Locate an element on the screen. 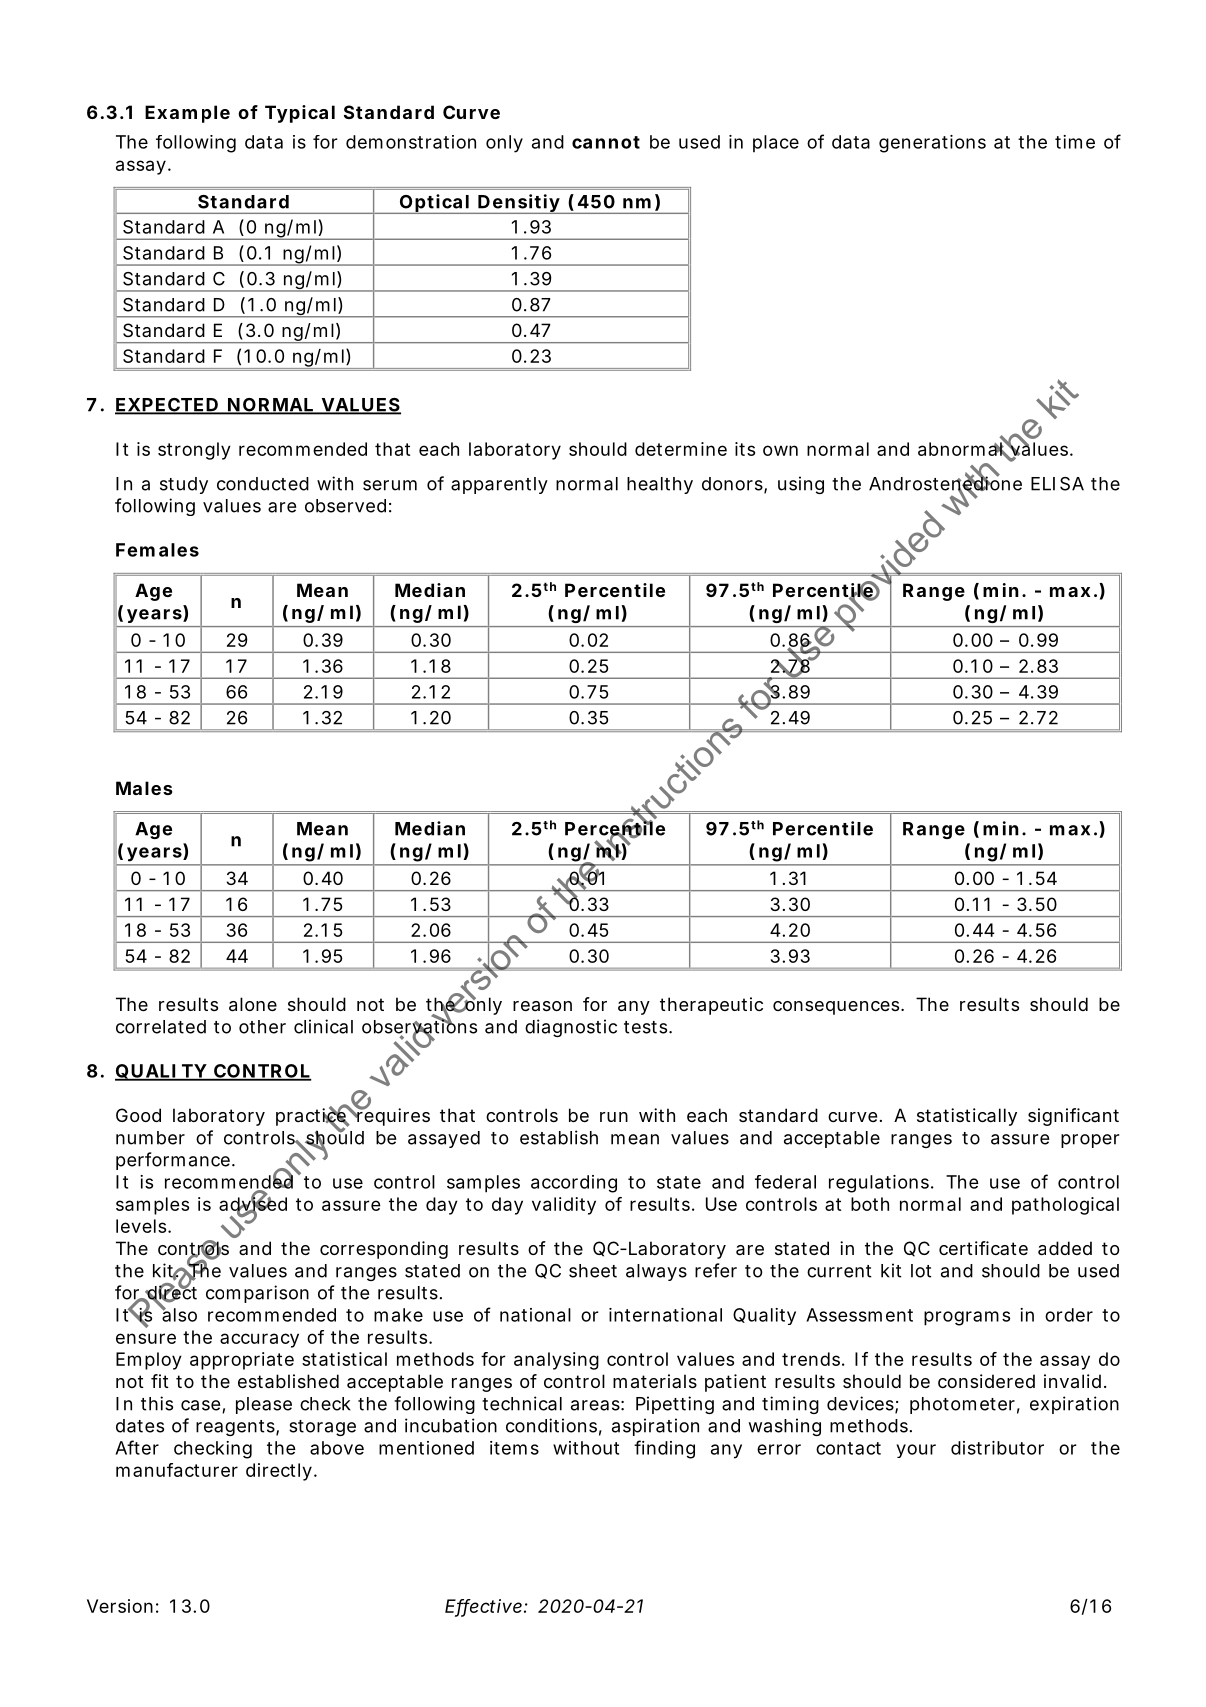 Image resolution: width=1206 pixels, height=1707 pixels. case is located at coordinates (202, 1406).
